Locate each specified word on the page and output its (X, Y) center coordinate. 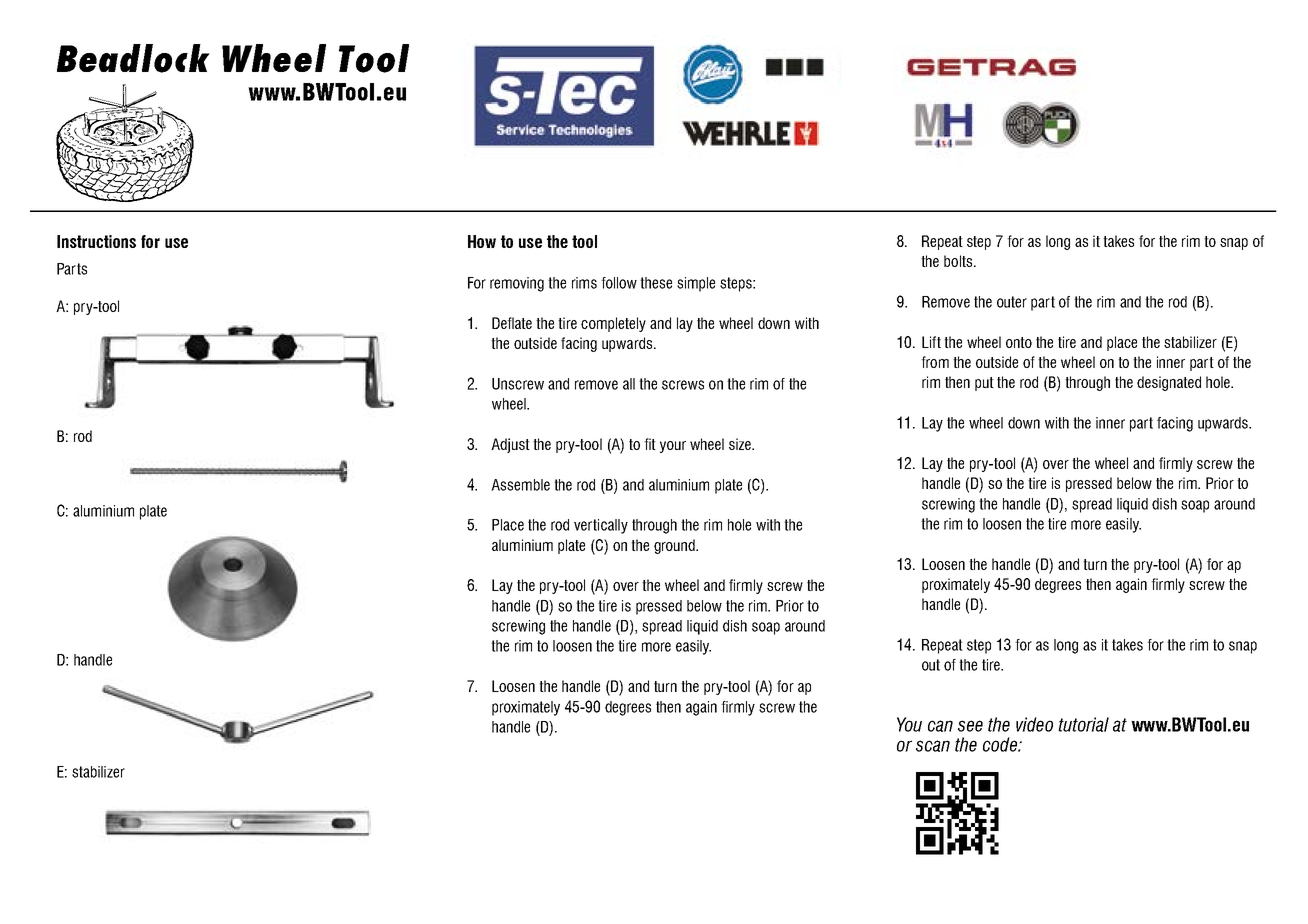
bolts (958, 261)
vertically (601, 526)
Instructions (96, 241)
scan (933, 746)
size (741, 444)
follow (619, 283)
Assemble (520, 485)
